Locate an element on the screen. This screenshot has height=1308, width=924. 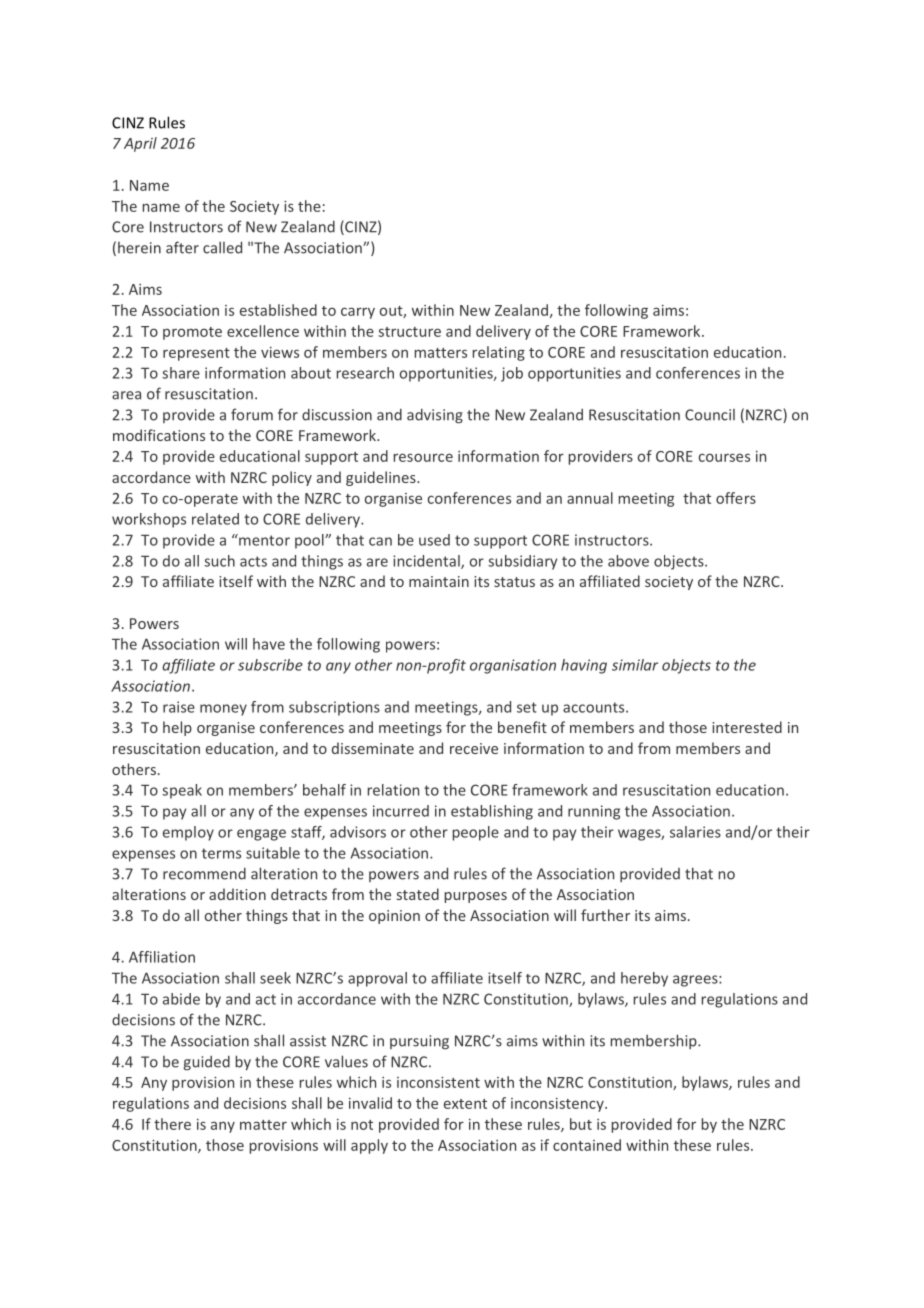
relating is located at coordinates (499, 353).
